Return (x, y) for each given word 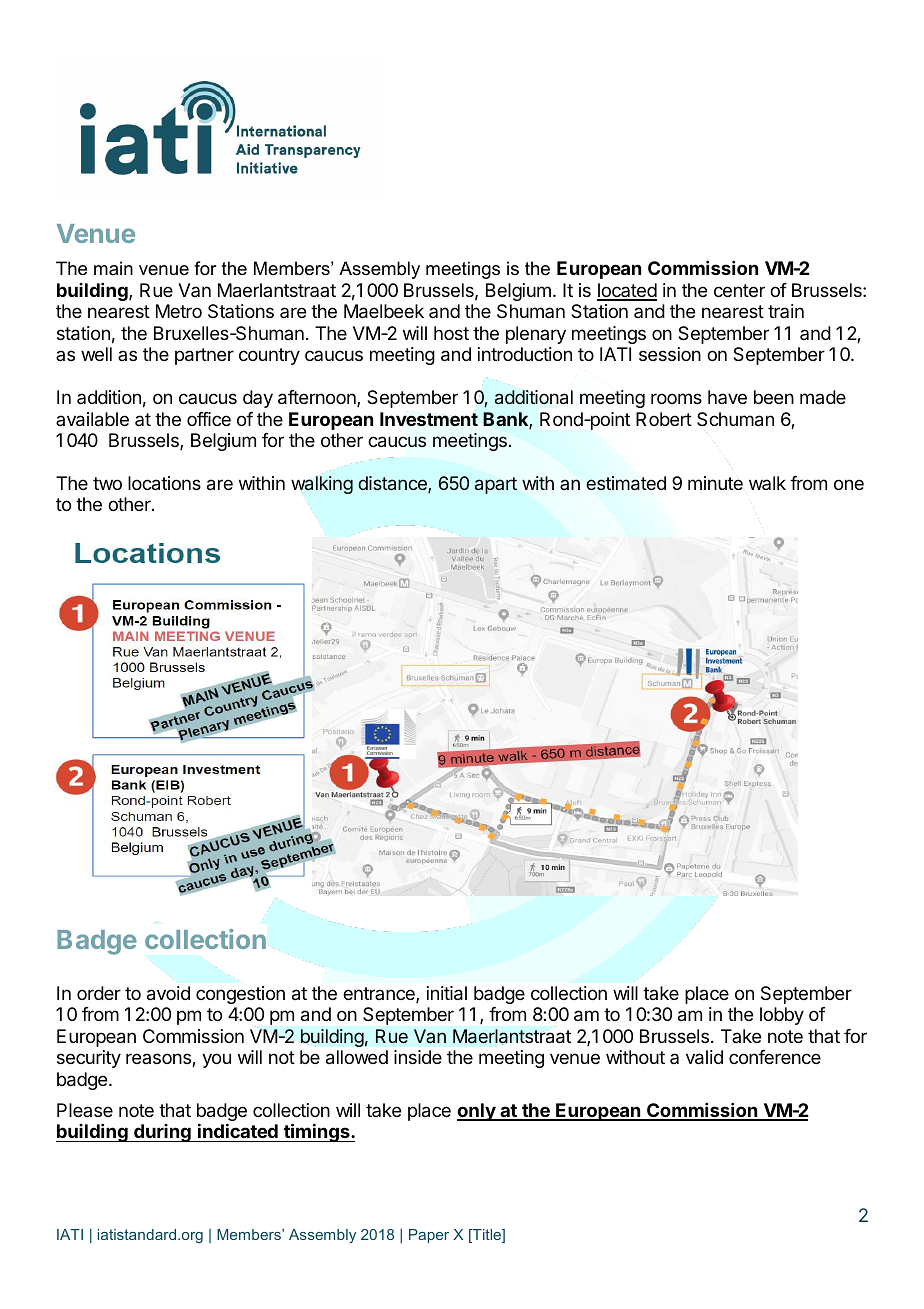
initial (447, 993)
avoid (168, 993)
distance (393, 484)
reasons (159, 1060)
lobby (782, 1016)
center (739, 290)
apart (496, 485)
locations (164, 483)
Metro (179, 311)
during (162, 1133)
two (107, 483)
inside (418, 1057)
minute (715, 483)
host (451, 333)
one (849, 484)
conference (775, 1057)
